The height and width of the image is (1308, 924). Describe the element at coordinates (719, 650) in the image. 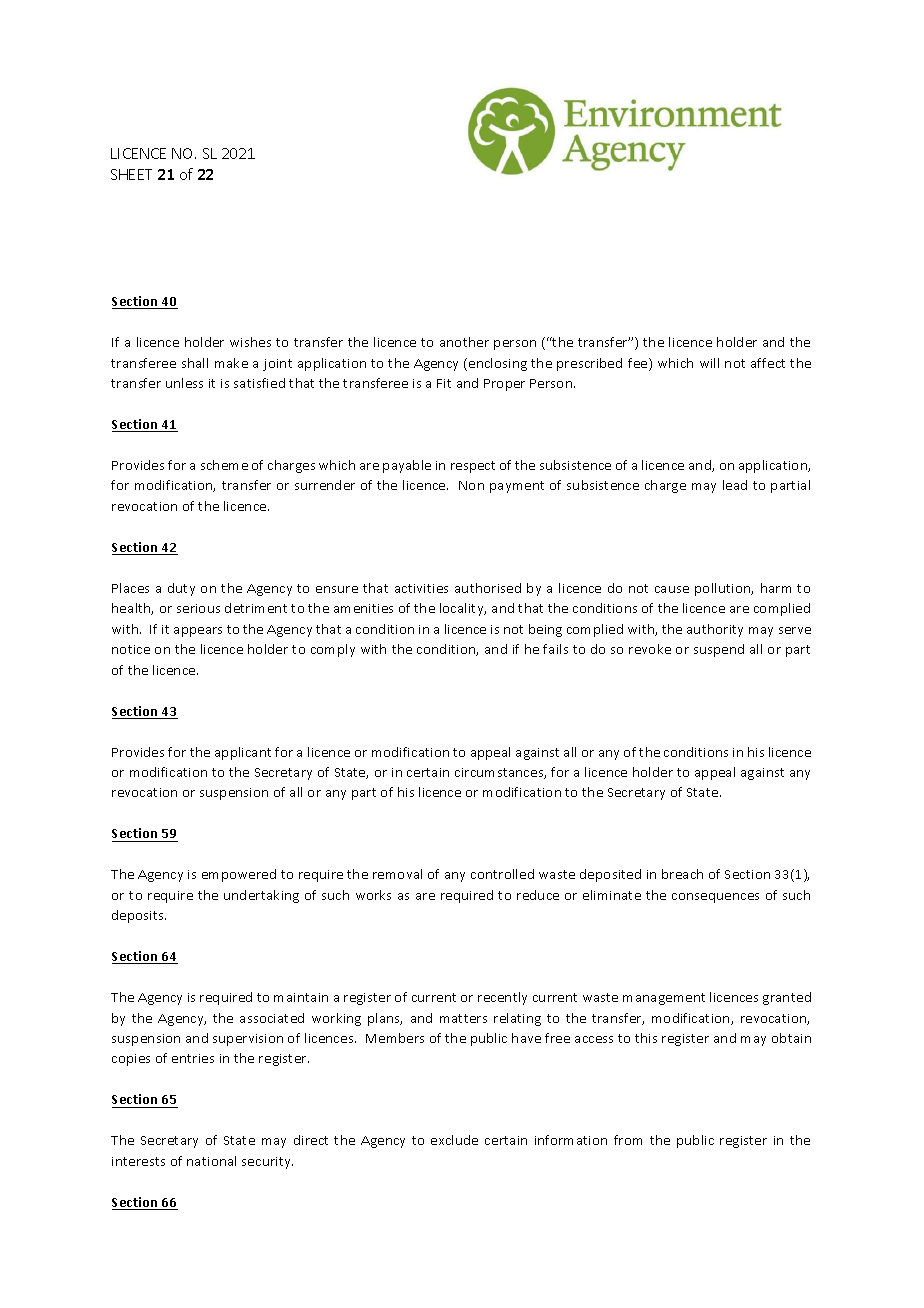

I see `suspend` at that location.
